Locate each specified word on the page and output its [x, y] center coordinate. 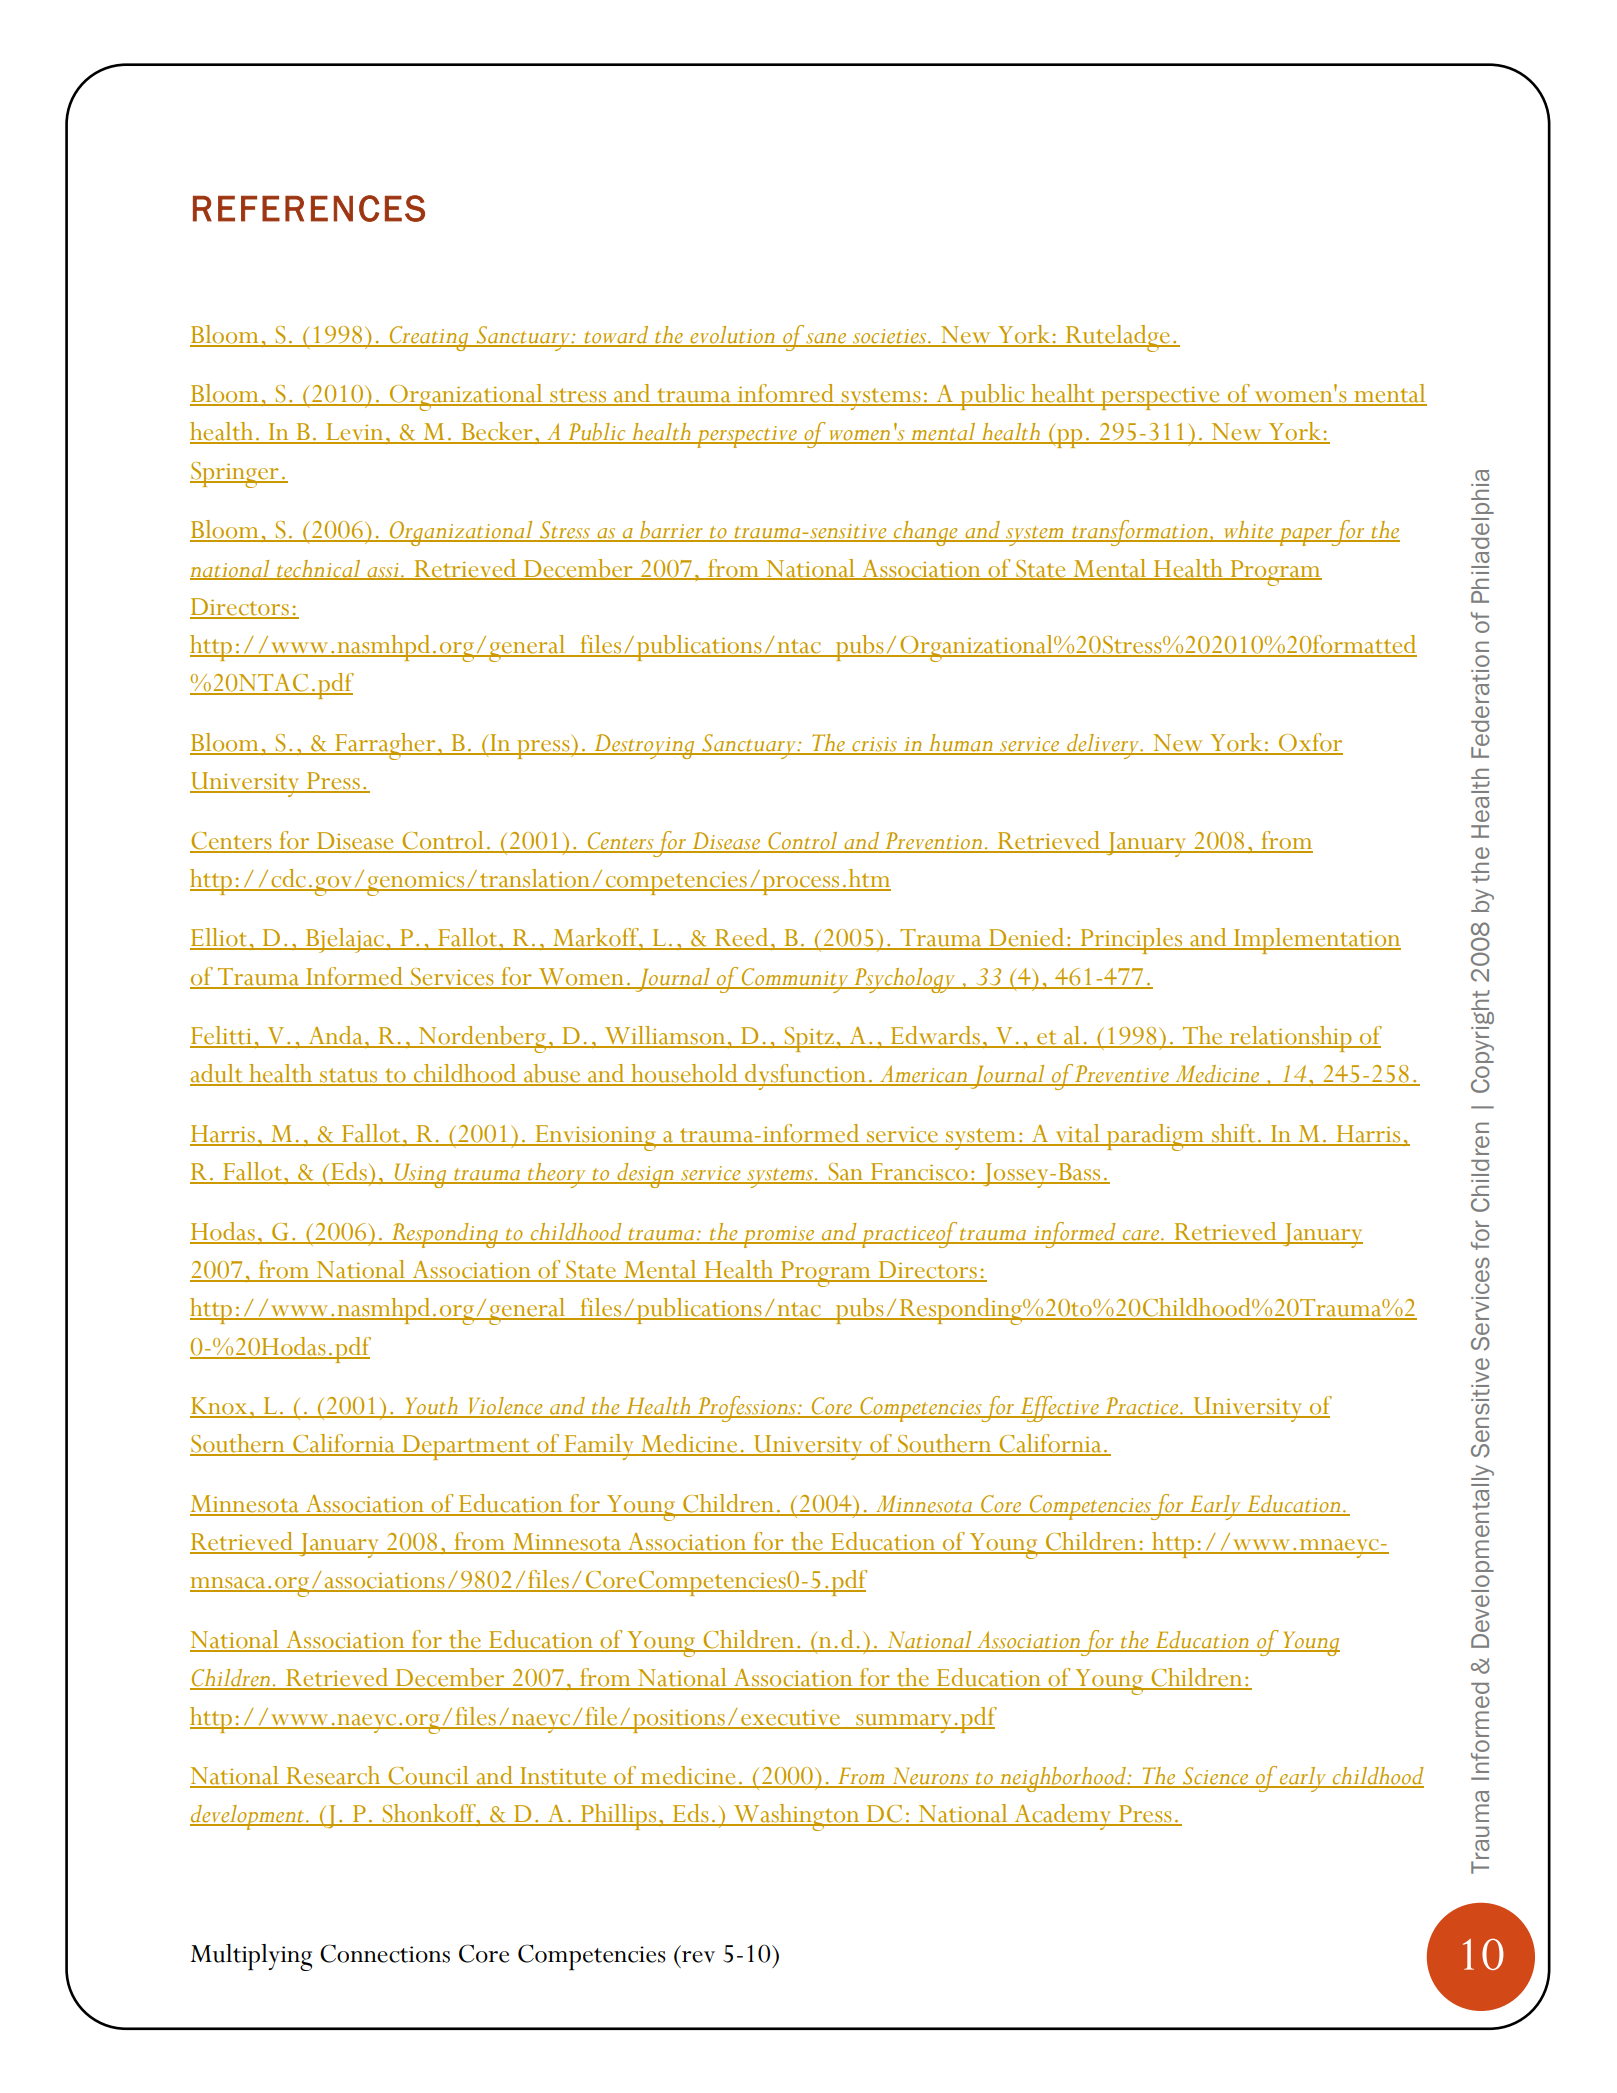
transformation [1140, 533]
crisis [875, 745]
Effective [1060, 1409]
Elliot [220, 938]
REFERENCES [309, 208]
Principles [1131, 941]
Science [1216, 1777]
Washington [797, 1817]
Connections [385, 1953]
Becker [497, 432]
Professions [747, 1409]
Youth [431, 1407]
